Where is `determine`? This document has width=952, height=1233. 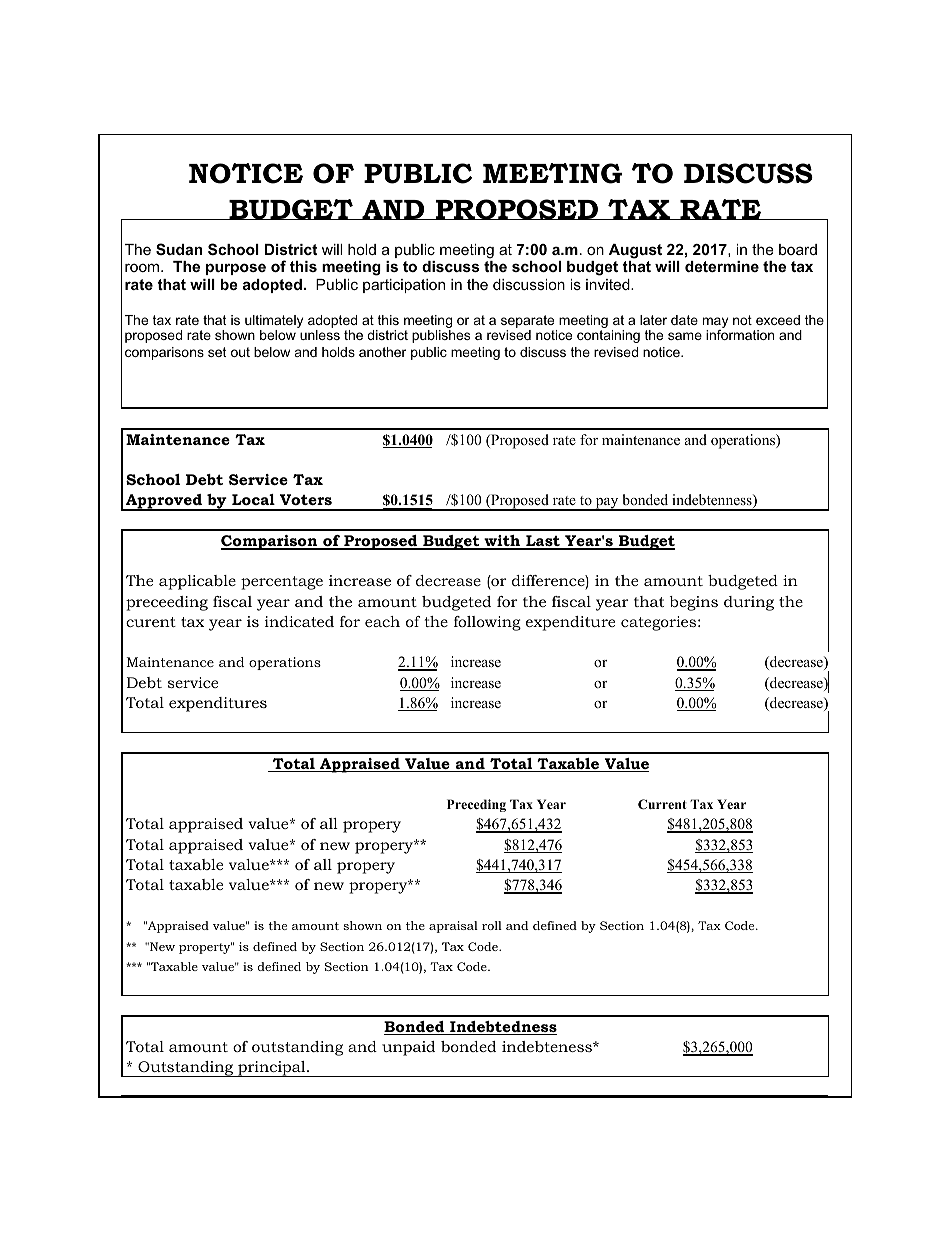
determine is located at coordinates (722, 266).
